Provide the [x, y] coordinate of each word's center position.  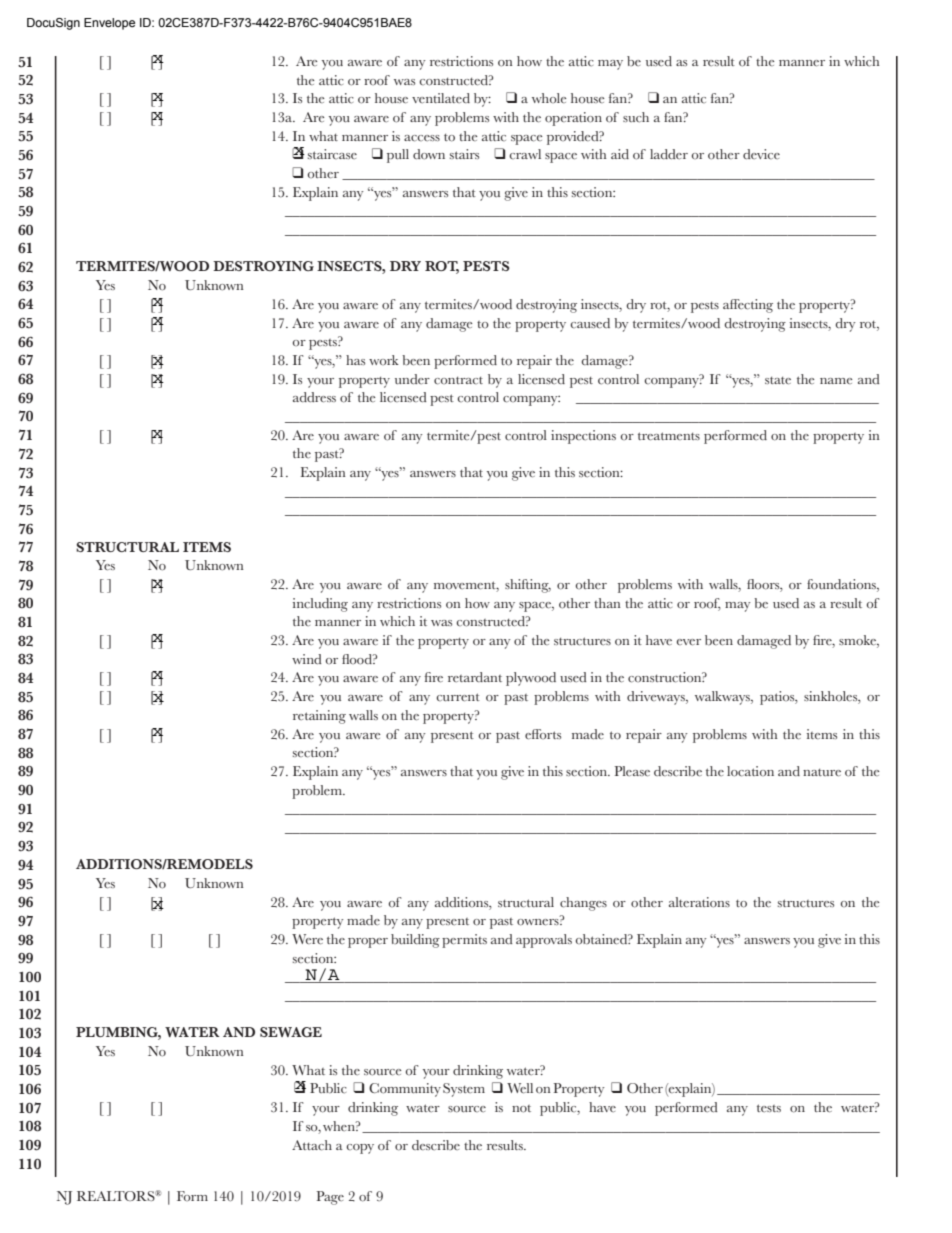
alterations [699, 902]
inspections [583, 437]
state [778, 381]
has [355, 360]
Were [307, 939]
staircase [332, 154]
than [607, 603]
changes [583, 904]
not [521, 1109]
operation [573, 119]
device [761, 154]
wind [307, 659]
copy [360, 1149]
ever [689, 642]
